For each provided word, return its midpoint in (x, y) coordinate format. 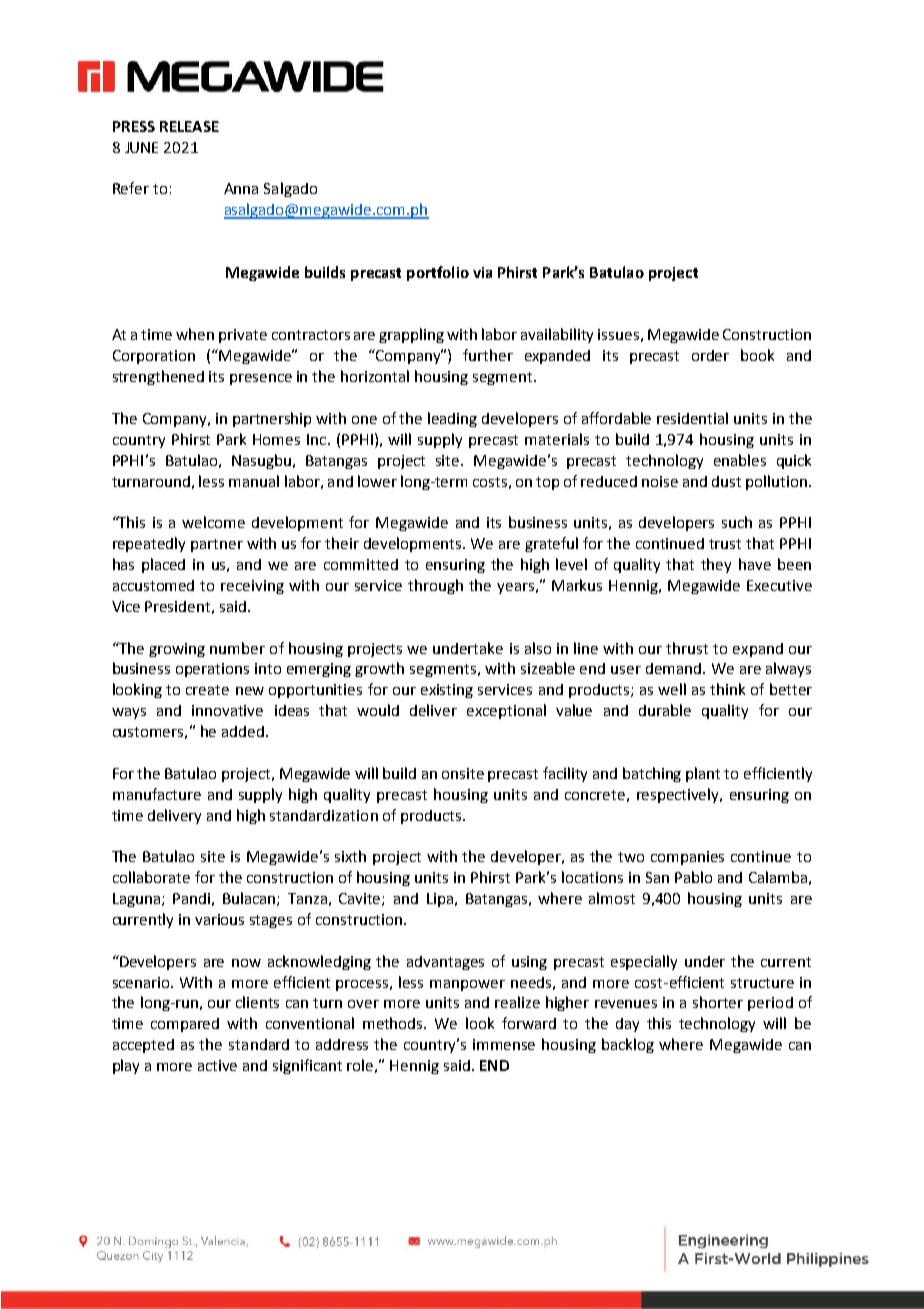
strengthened (158, 377)
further (488, 355)
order (710, 355)
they (716, 565)
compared (185, 1025)
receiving (252, 587)
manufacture (157, 794)
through (435, 586)
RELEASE (189, 126)
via (482, 272)
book (757, 355)
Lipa (440, 900)
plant (703, 774)
